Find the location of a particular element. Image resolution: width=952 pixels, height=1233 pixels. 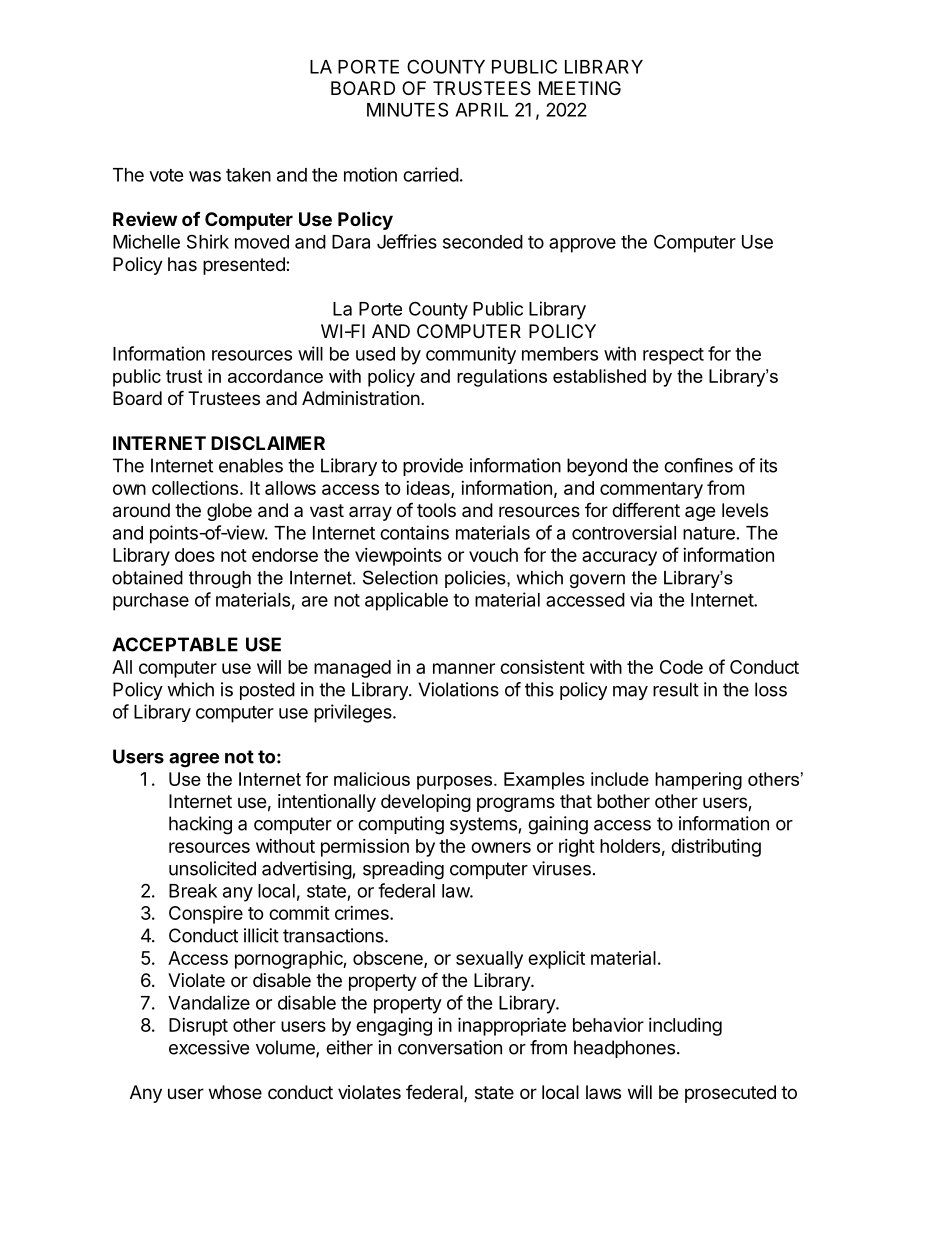

through is located at coordinates (220, 579).
